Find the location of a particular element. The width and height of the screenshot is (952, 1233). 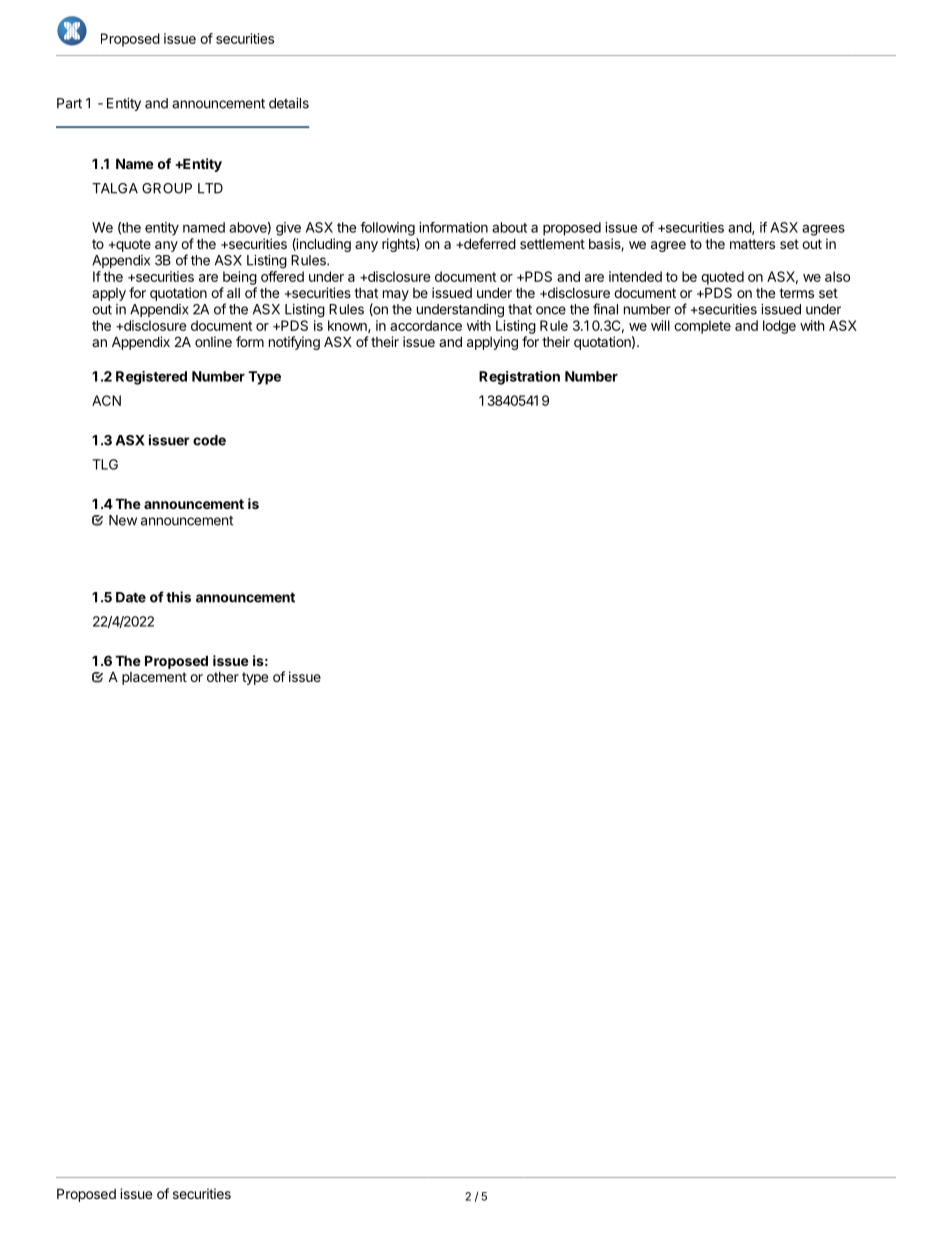

Part is located at coordinates (69, 103).
